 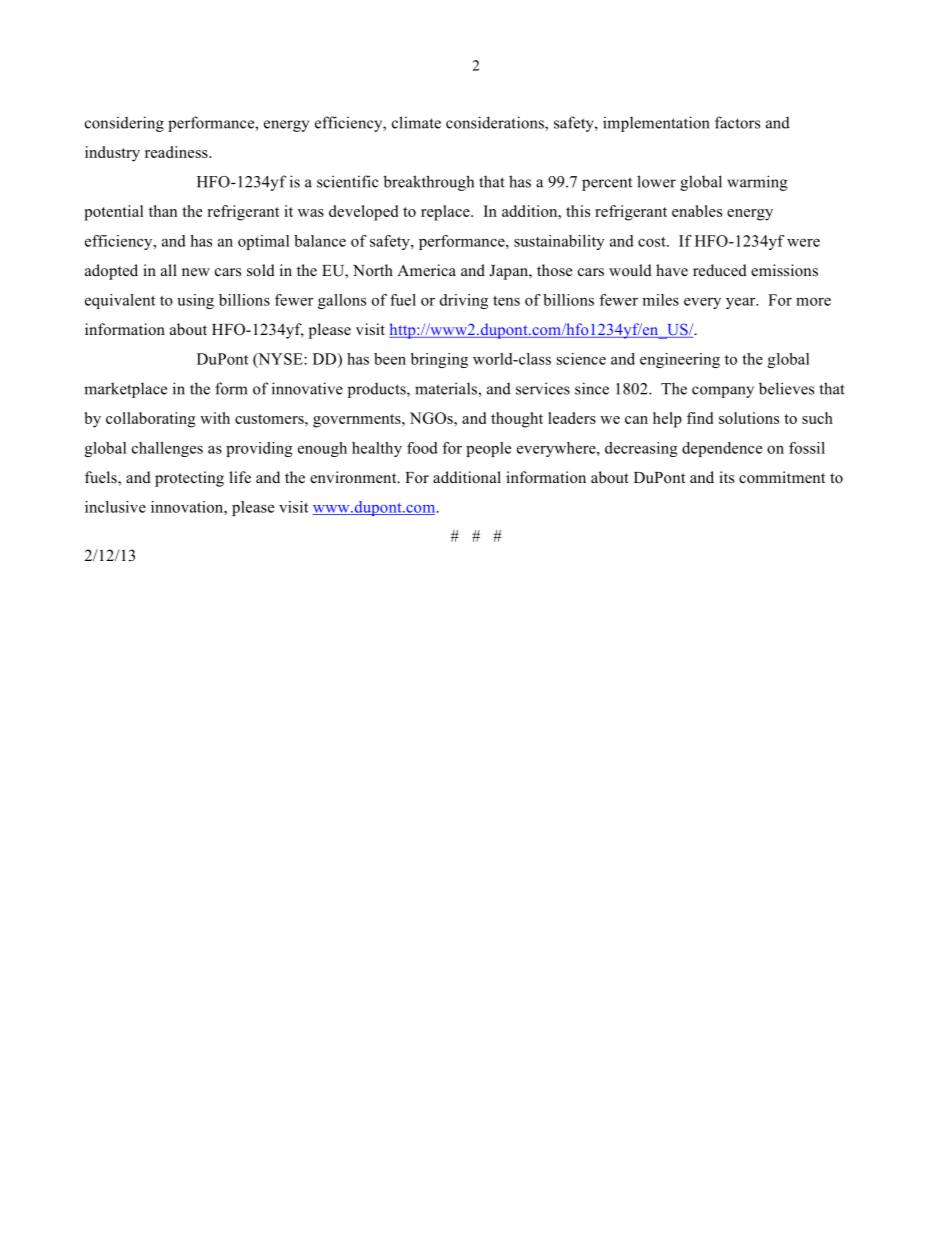 I want to click on using, so click(x=195, y=301).
